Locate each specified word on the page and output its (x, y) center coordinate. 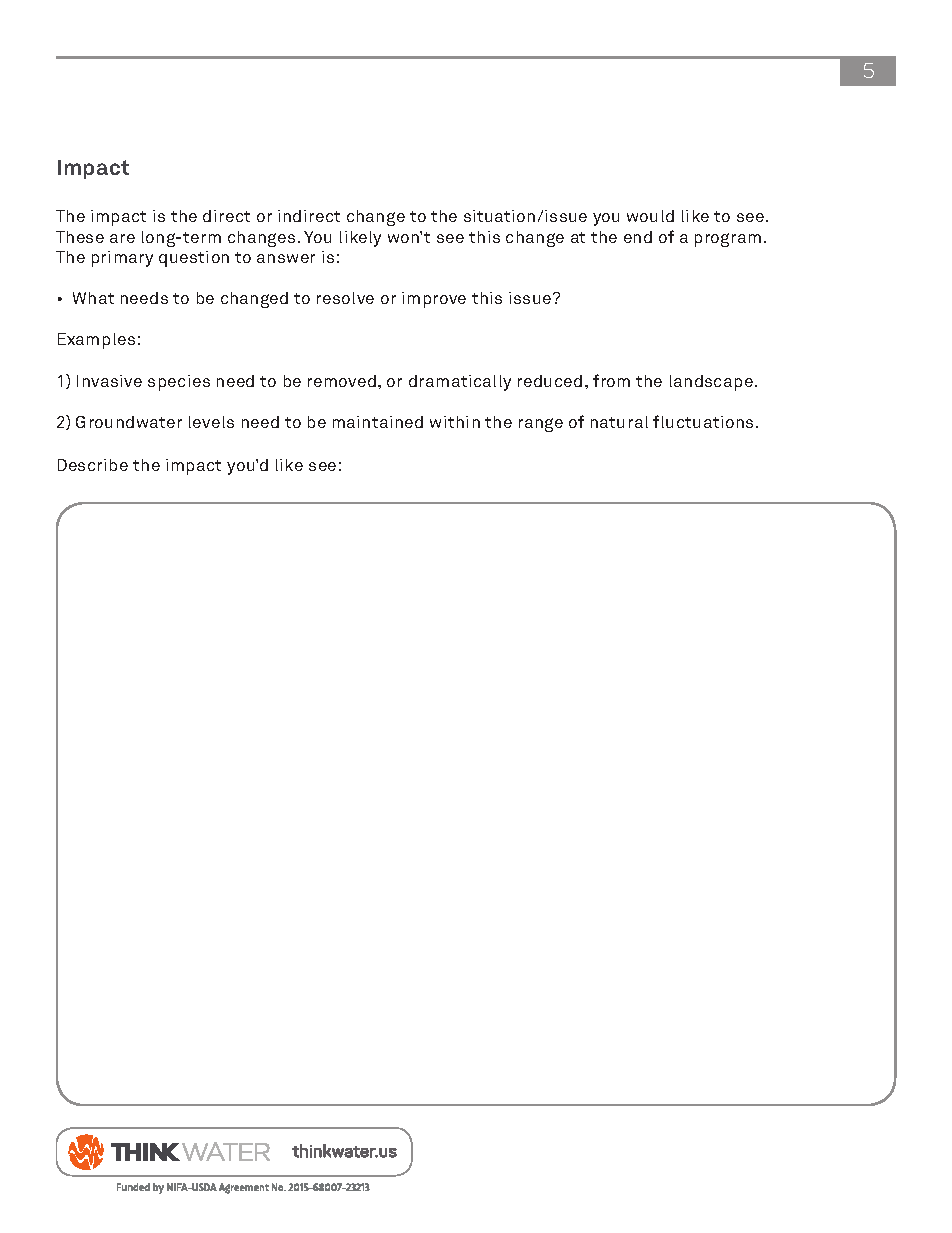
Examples (96, 341)
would (650, 216)
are (122, 238)
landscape (711, 383)
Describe (93, 465)
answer (286, 258)
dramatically (460, 383)
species (179, 383)
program (728, 240)
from (611, 380)
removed (342, 381)
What (93, 298)
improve (434, 300)
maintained (378, 422)
